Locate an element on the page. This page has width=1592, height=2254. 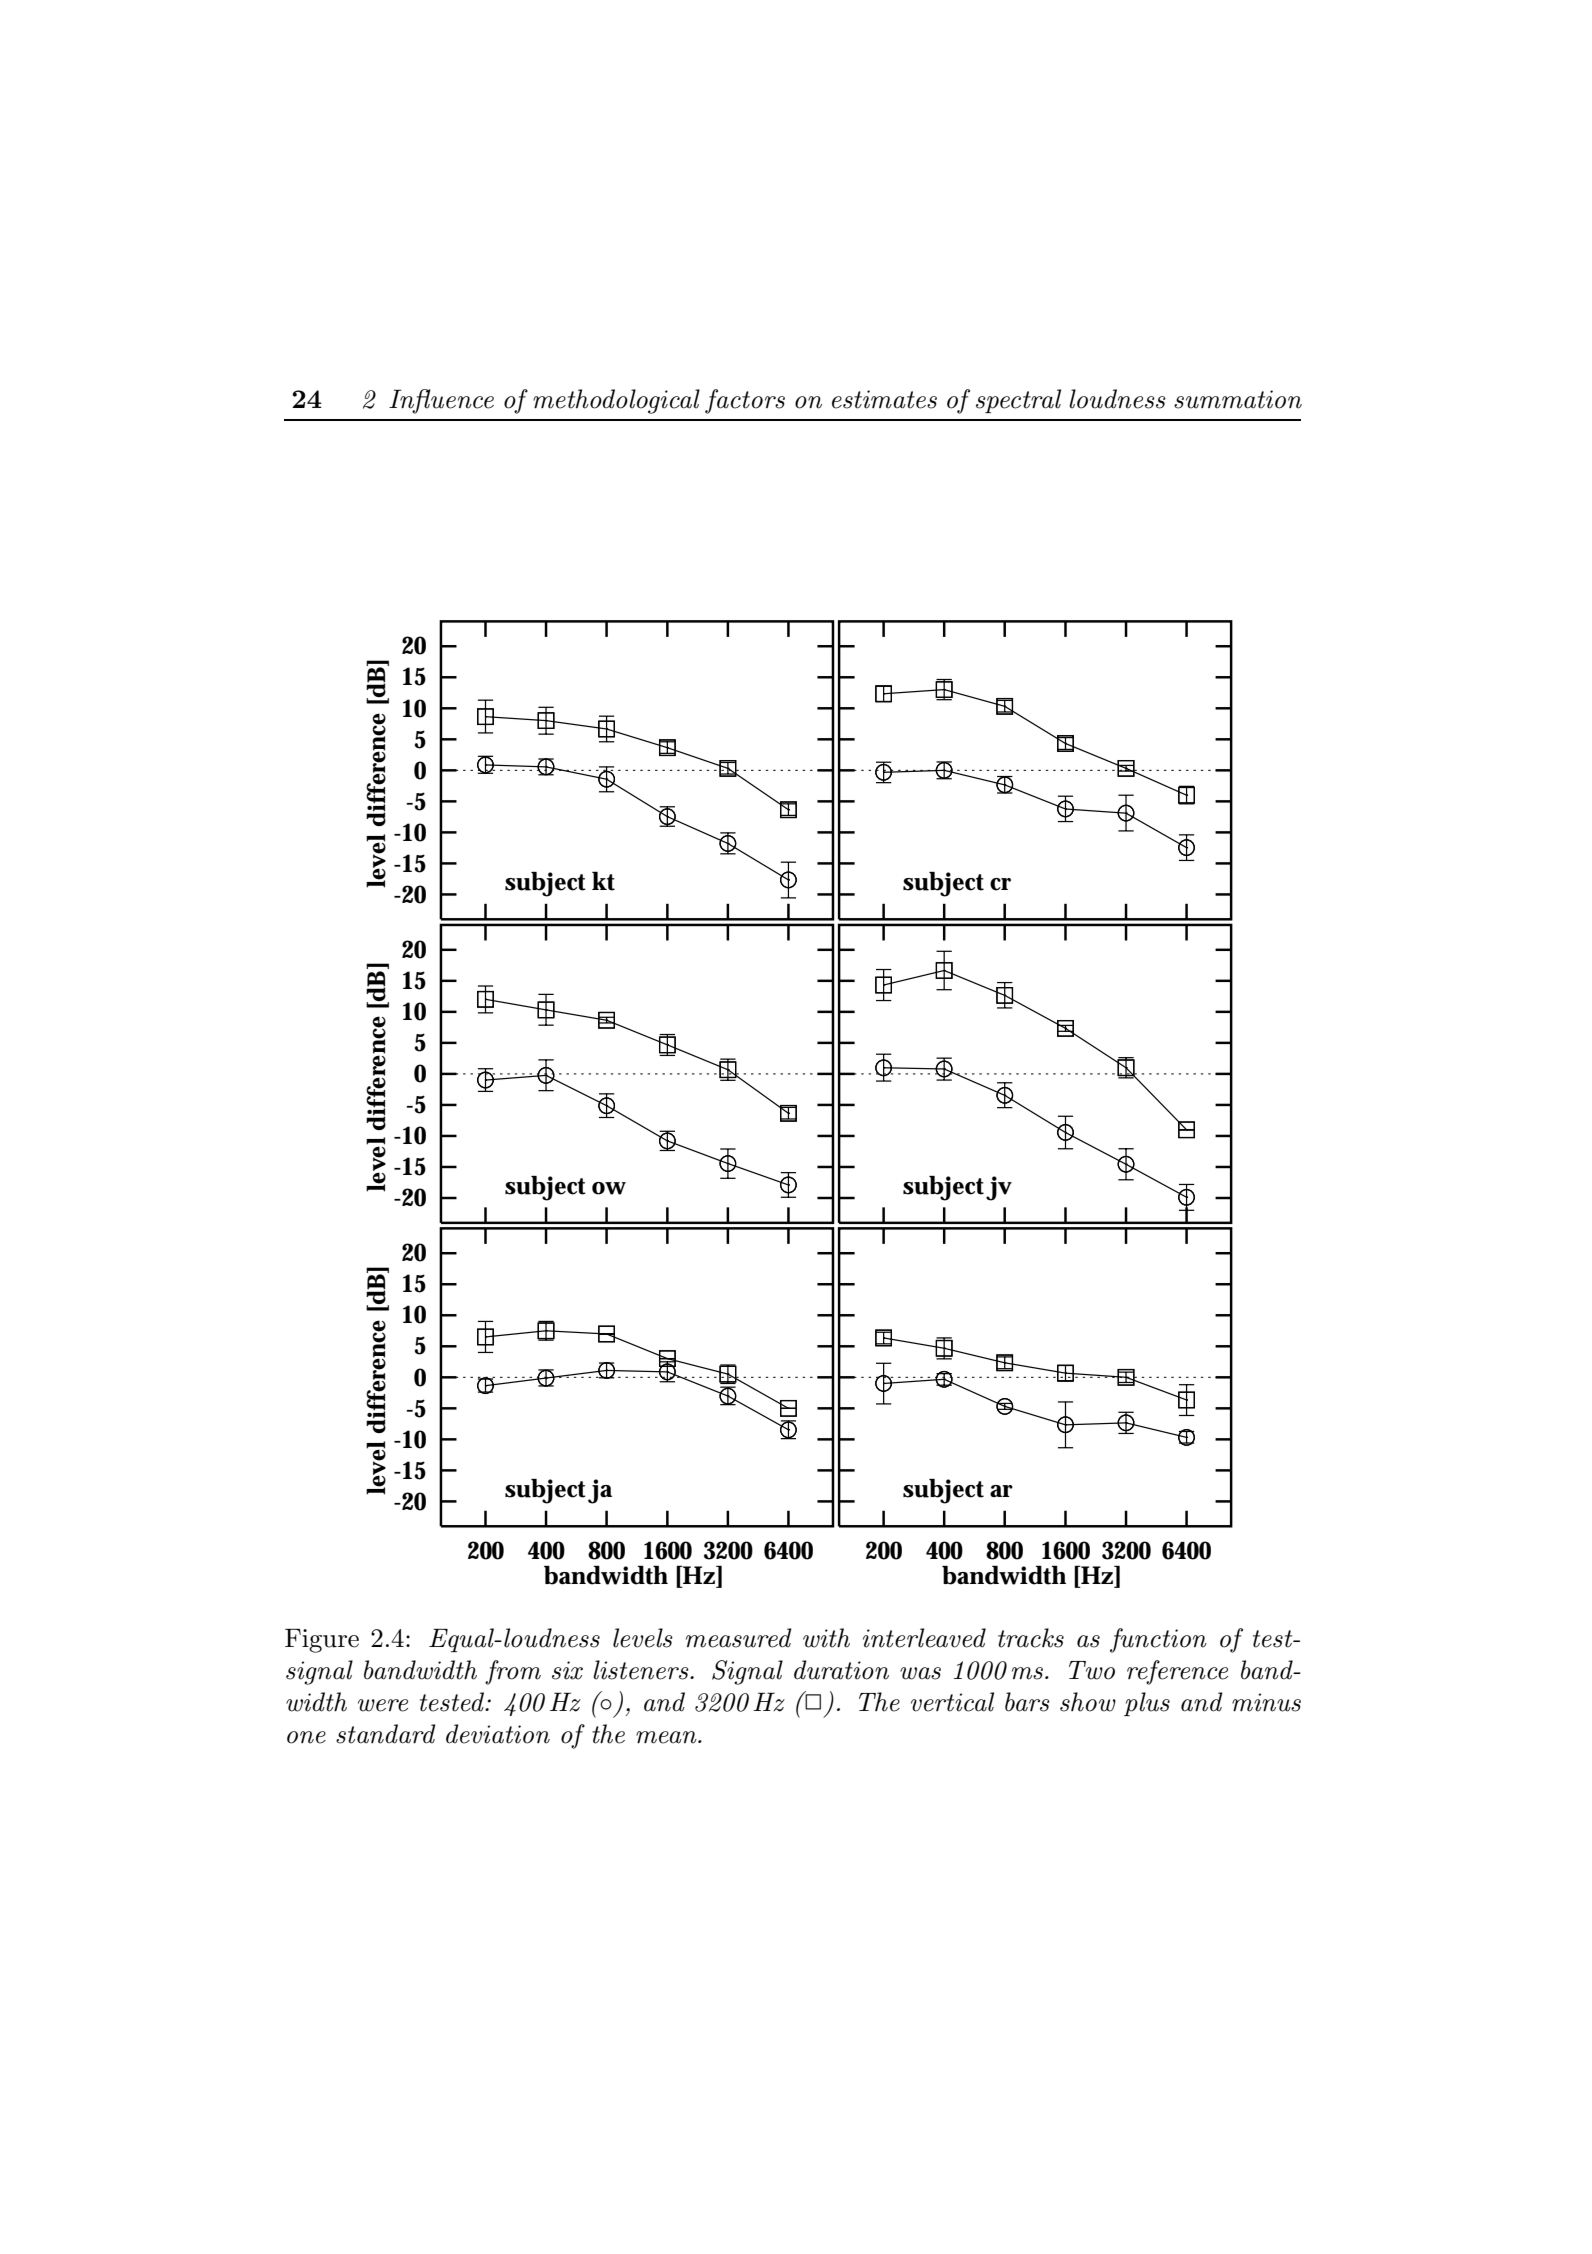
Influence is located at coordinates (441, 401).
